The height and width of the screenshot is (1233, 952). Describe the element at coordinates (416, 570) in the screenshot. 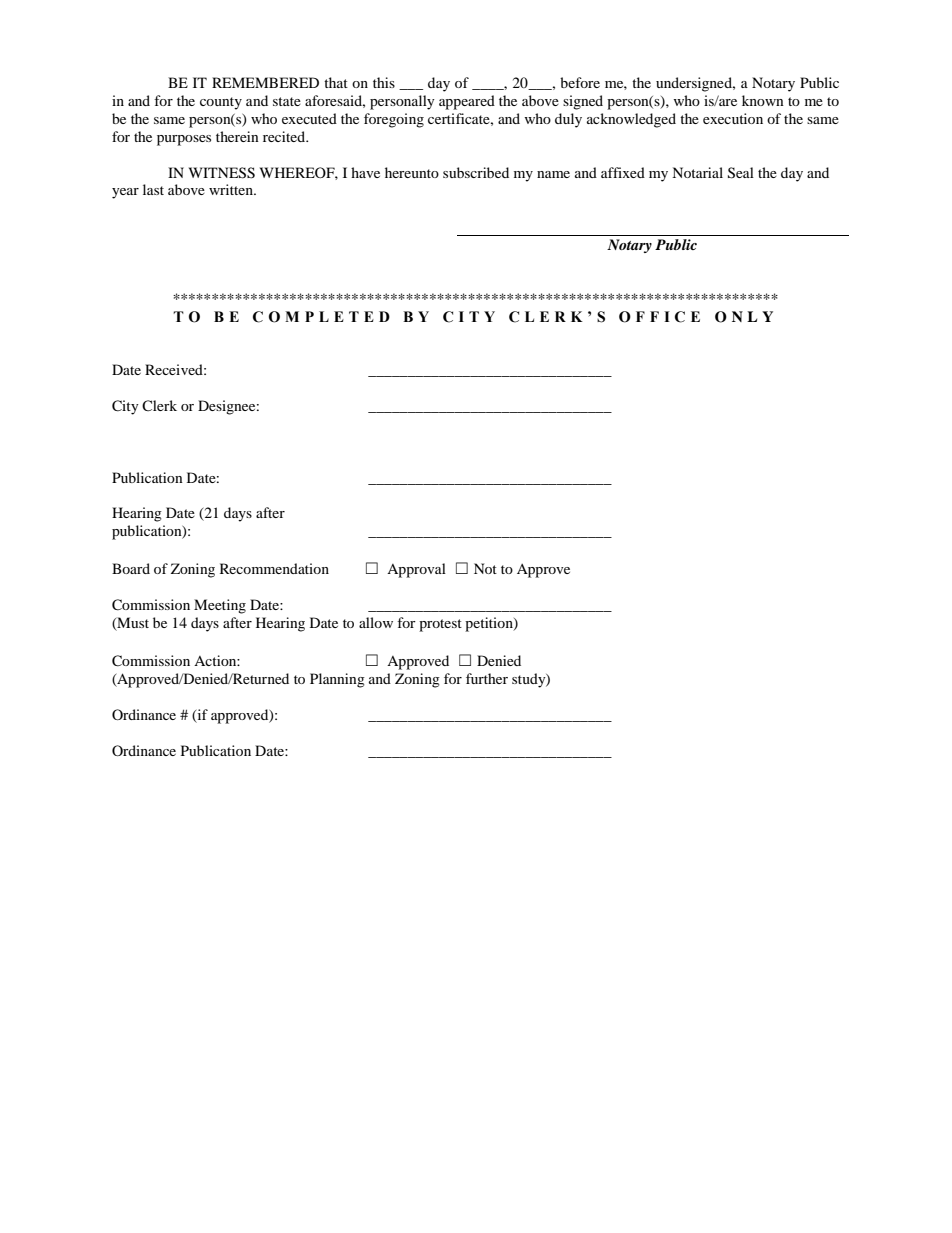

I see `Approval` at that location.
